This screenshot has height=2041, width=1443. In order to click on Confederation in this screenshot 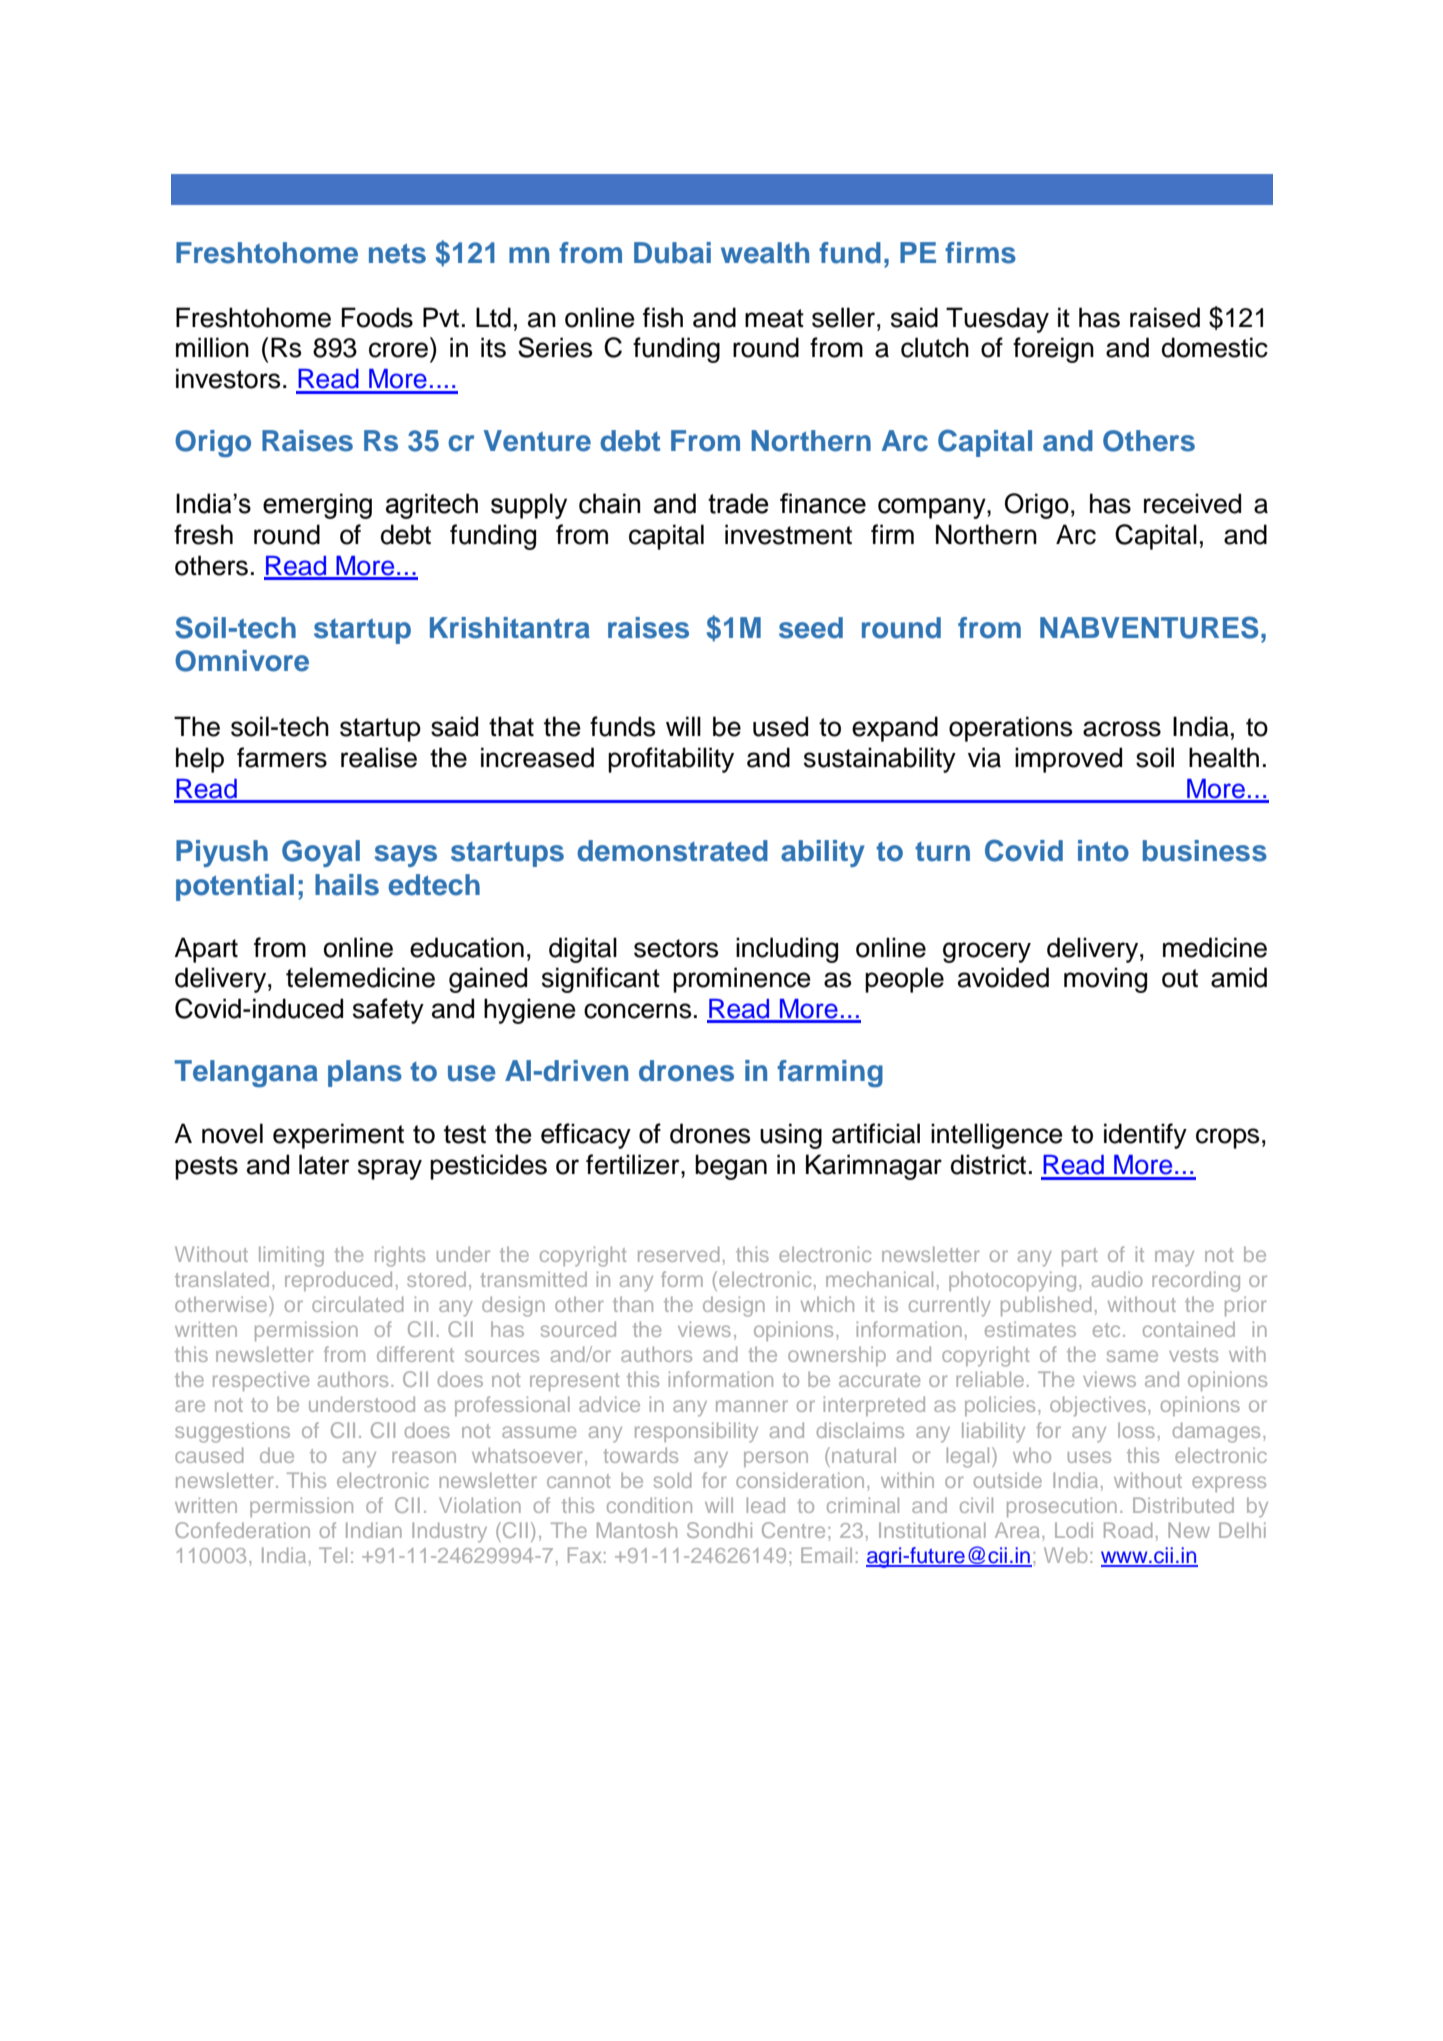, I will do `click(242, 1530)`.
